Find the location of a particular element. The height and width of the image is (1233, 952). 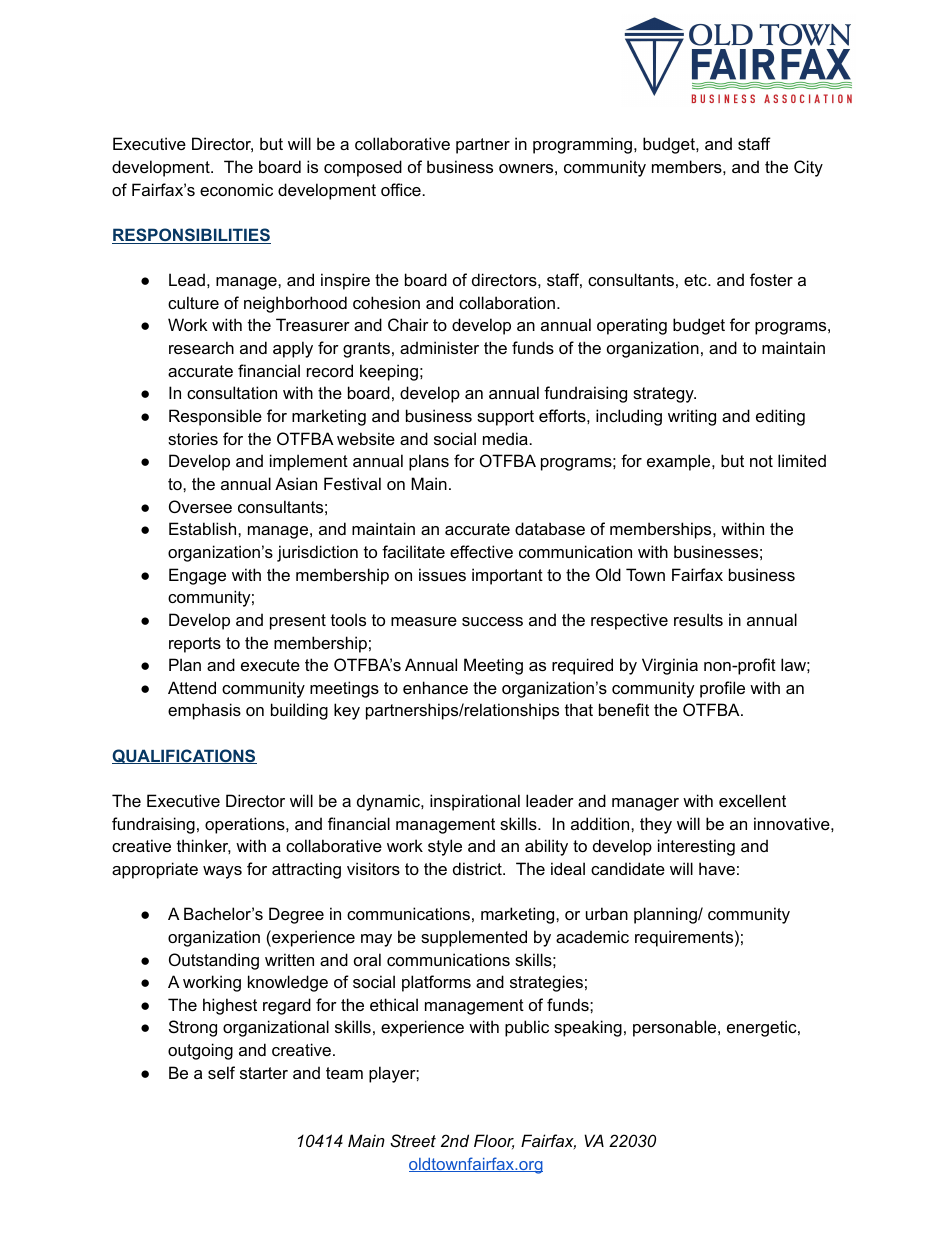

results is located at coordinates (698, 619).
